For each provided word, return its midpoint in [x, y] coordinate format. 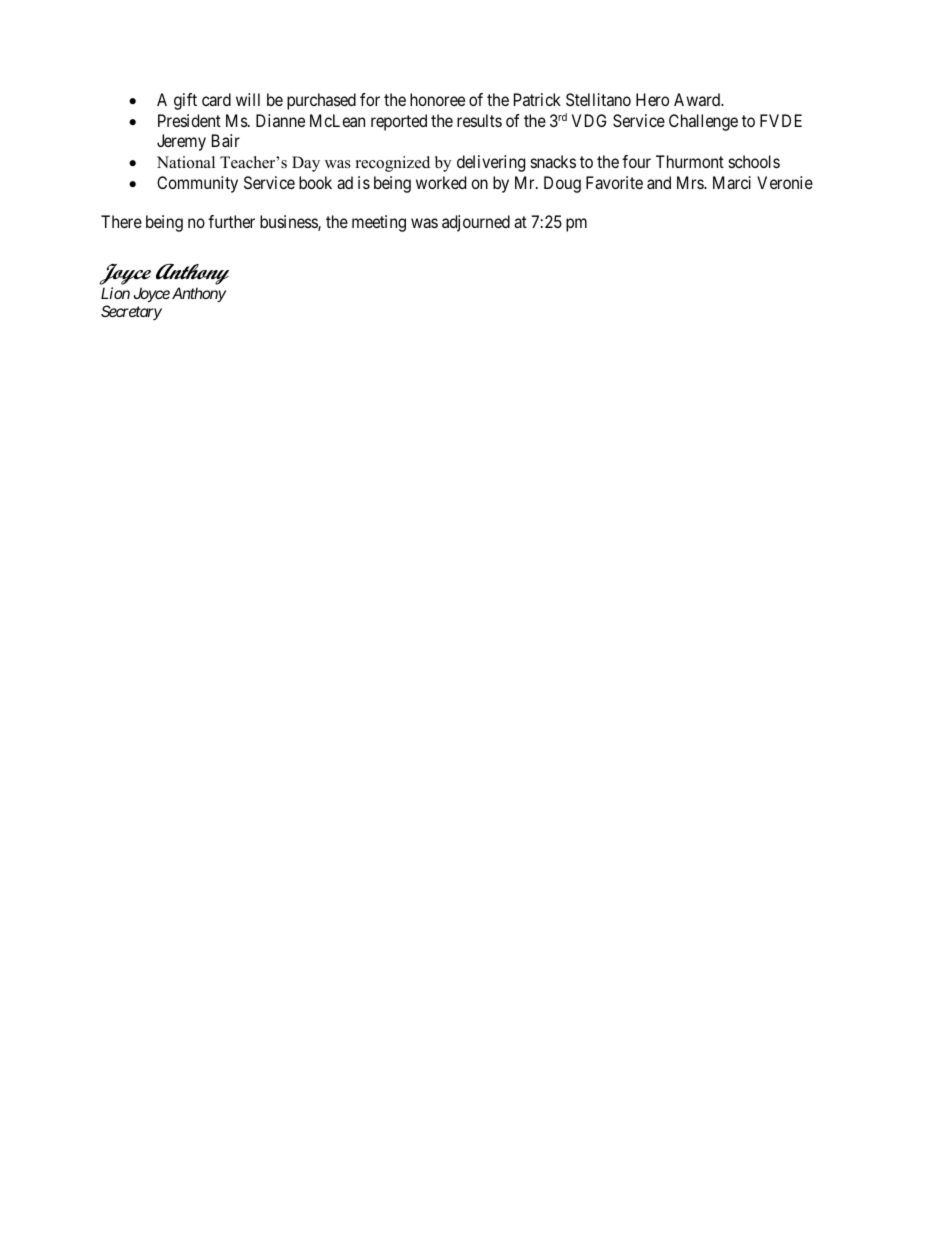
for [370, 99]
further [231, 221]
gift [185, 101]
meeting [379, 223]
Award [698, 99]
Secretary [131, 312]
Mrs [691, 182]
